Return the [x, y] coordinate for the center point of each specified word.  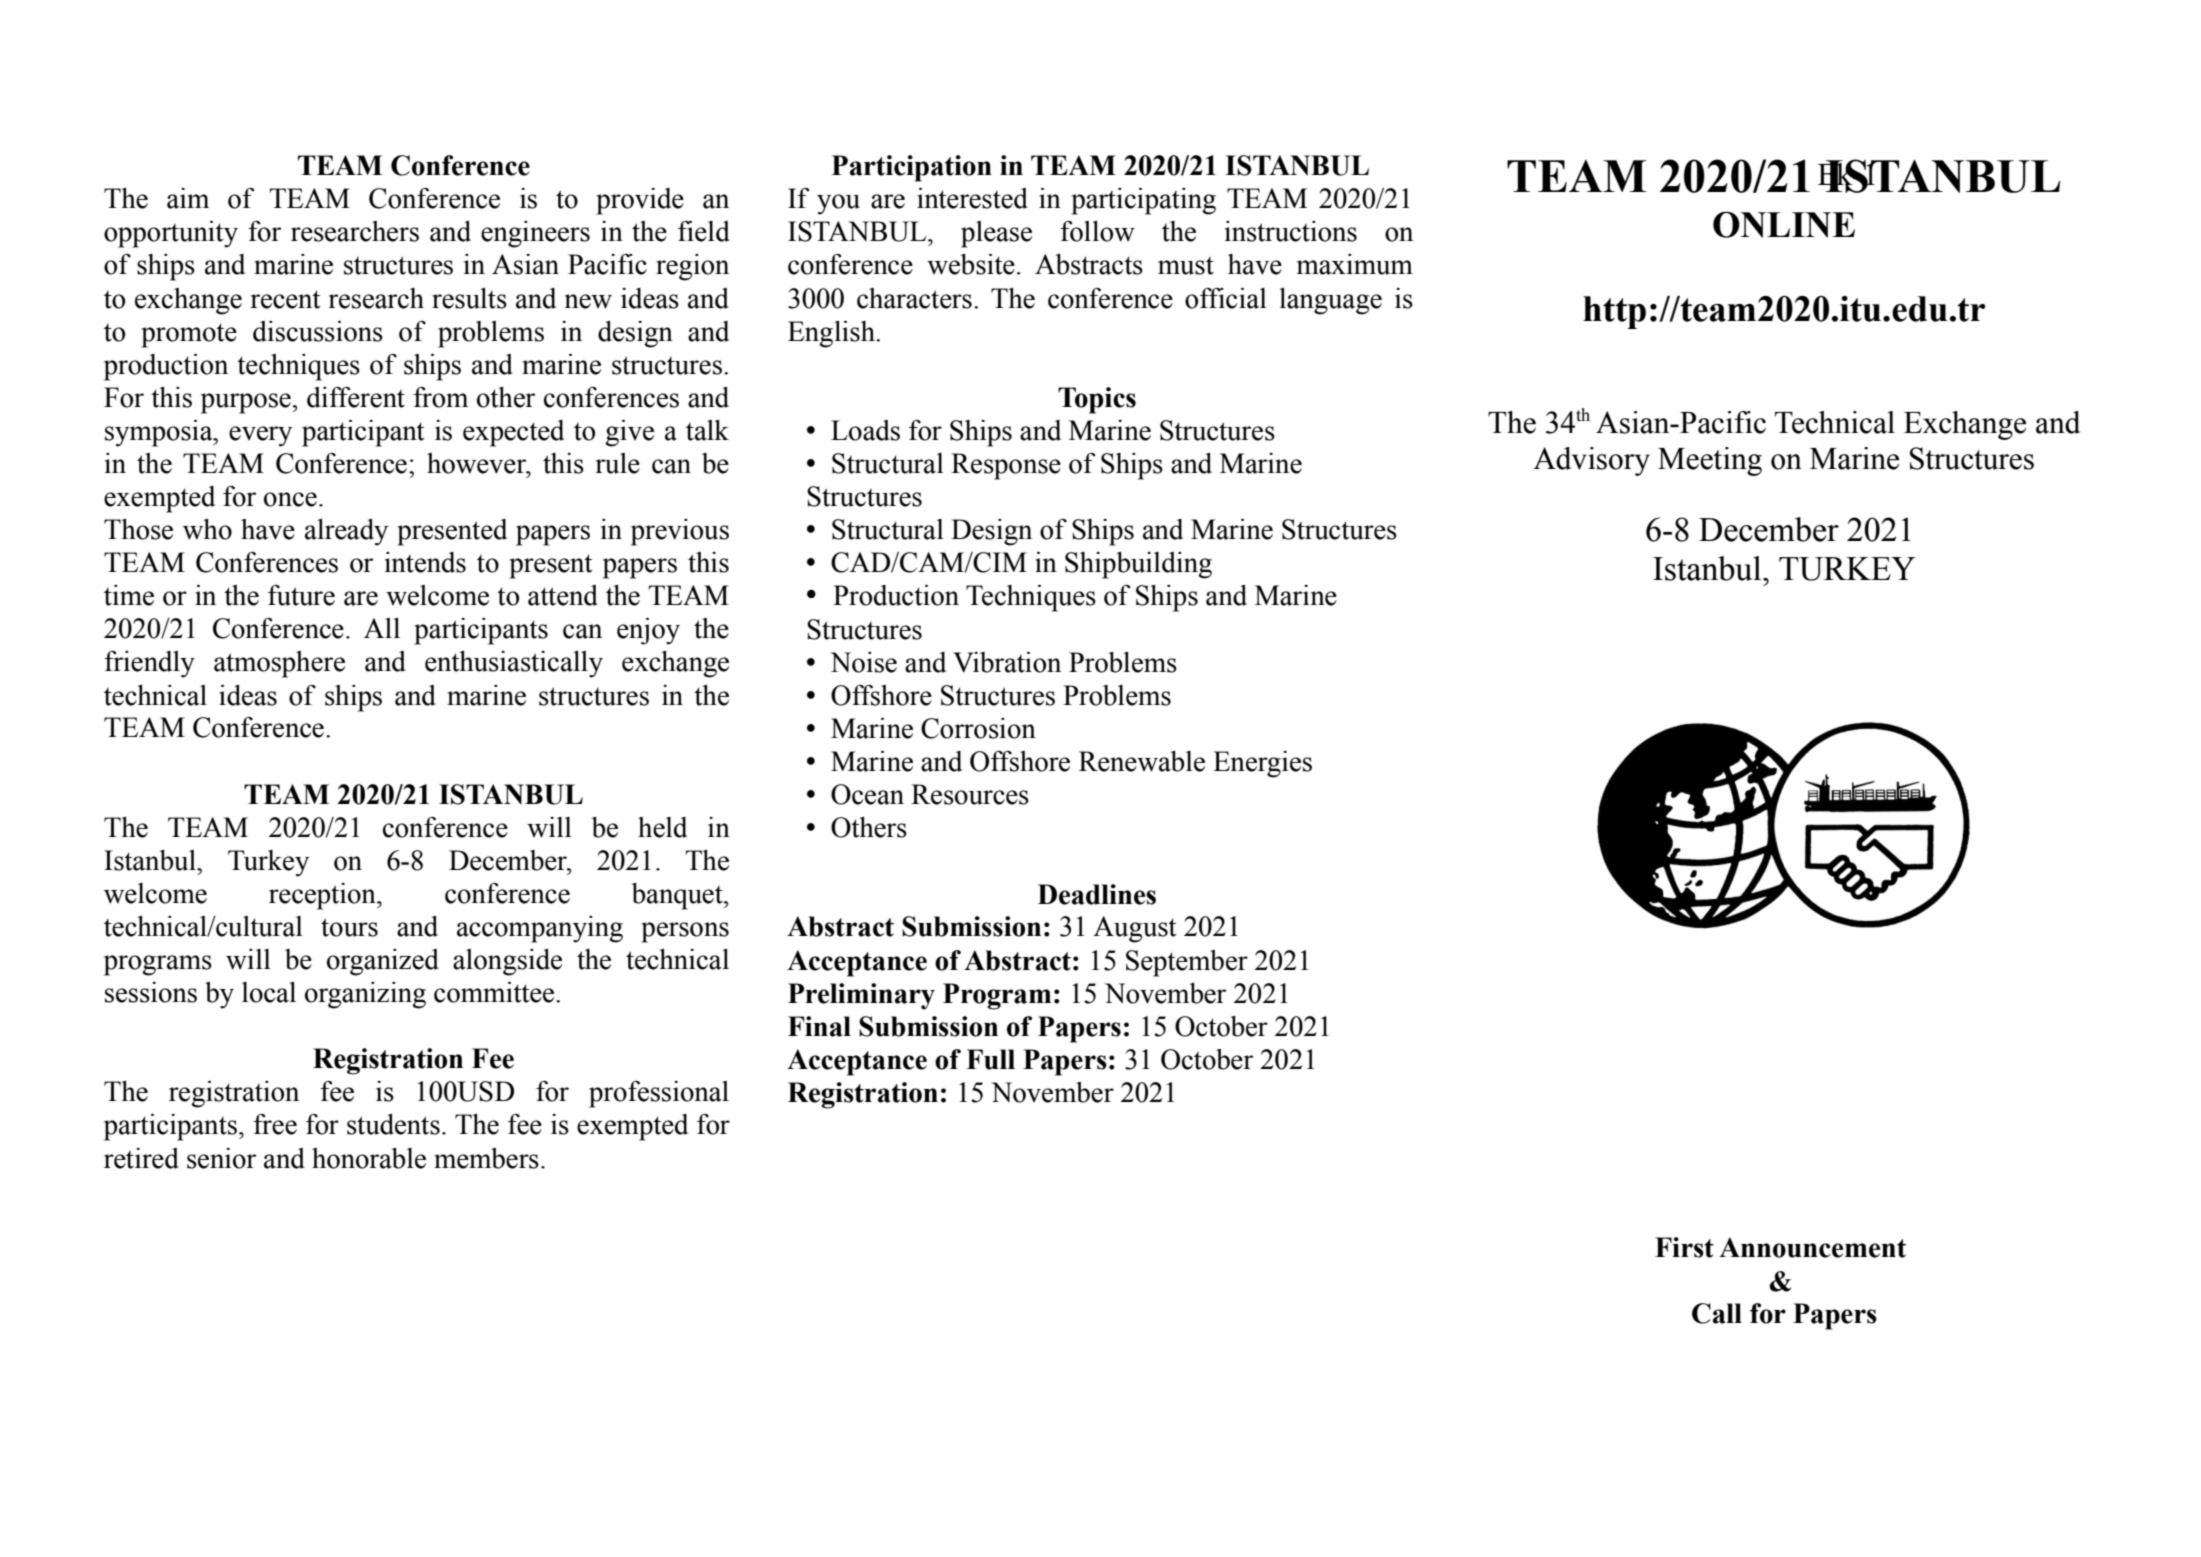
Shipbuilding [1138, 565]
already [346, 532]
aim [188, 198]
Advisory [1591, 461]
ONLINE [1784, 224]
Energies [1262, 764]
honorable [369, 1158]
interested [972, 198]
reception [323, 896]
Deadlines [1097, 894]
